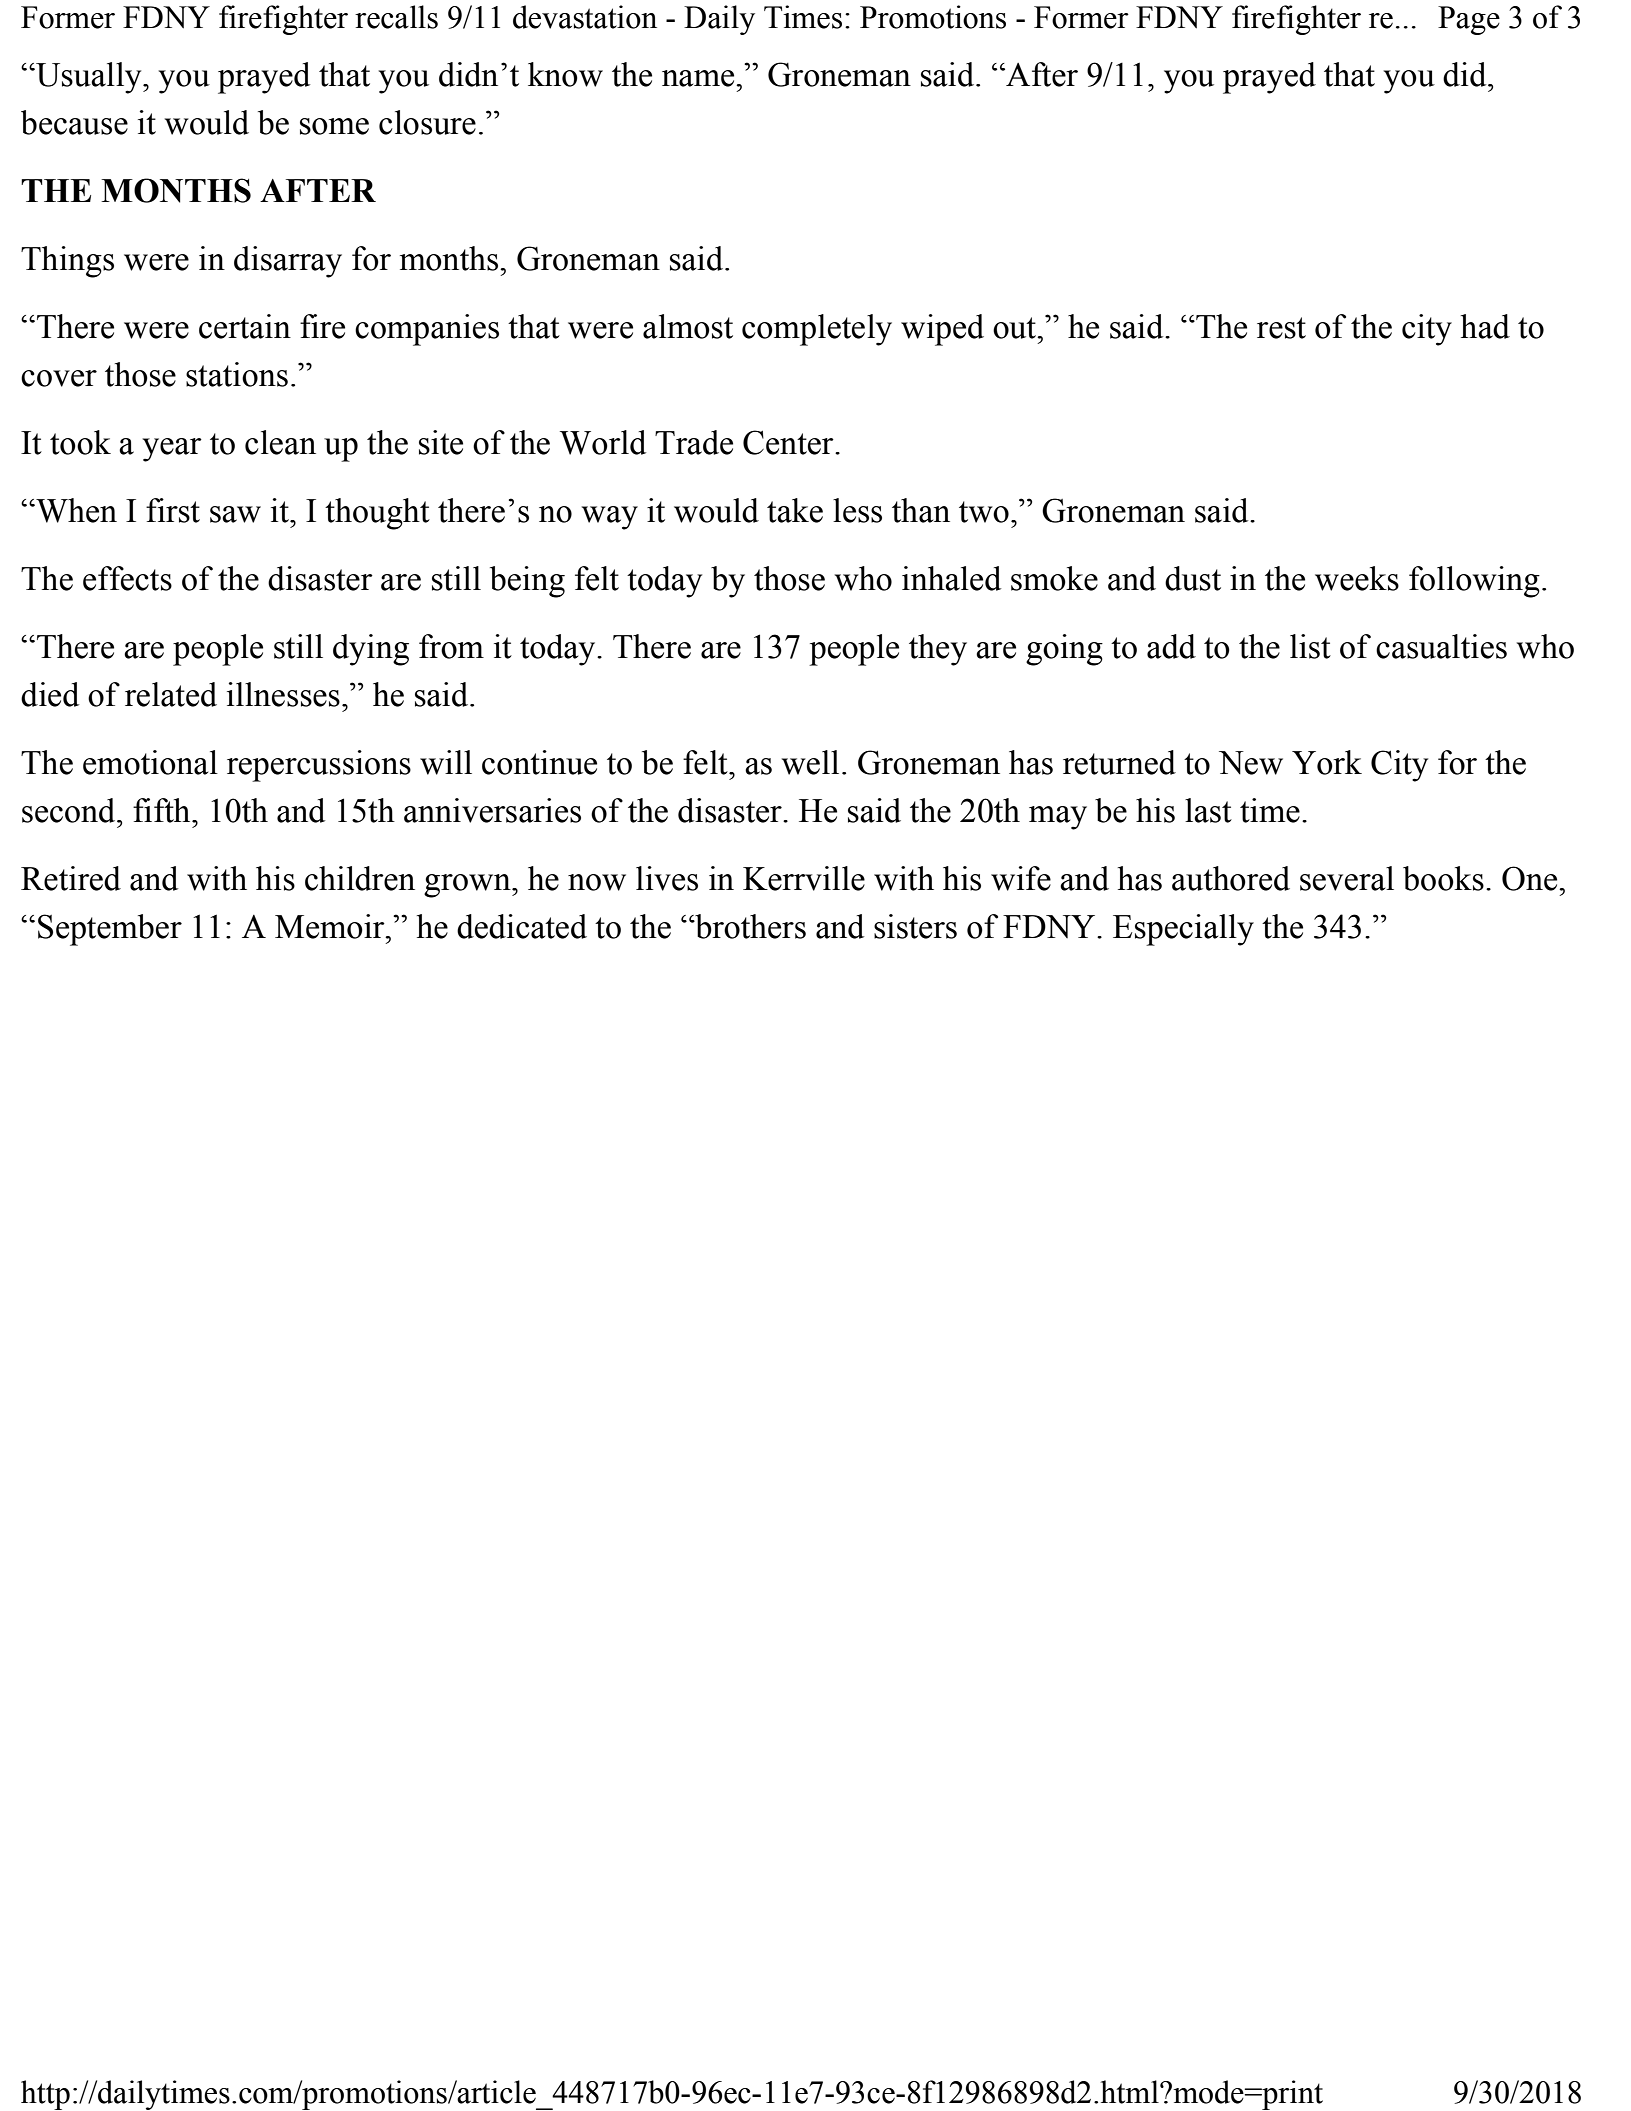 The width and height of the page is (1631, 2111). What do you see at coordinates (288, 262) in the page?
I see `disarray` at bounding box center [288, 262].
